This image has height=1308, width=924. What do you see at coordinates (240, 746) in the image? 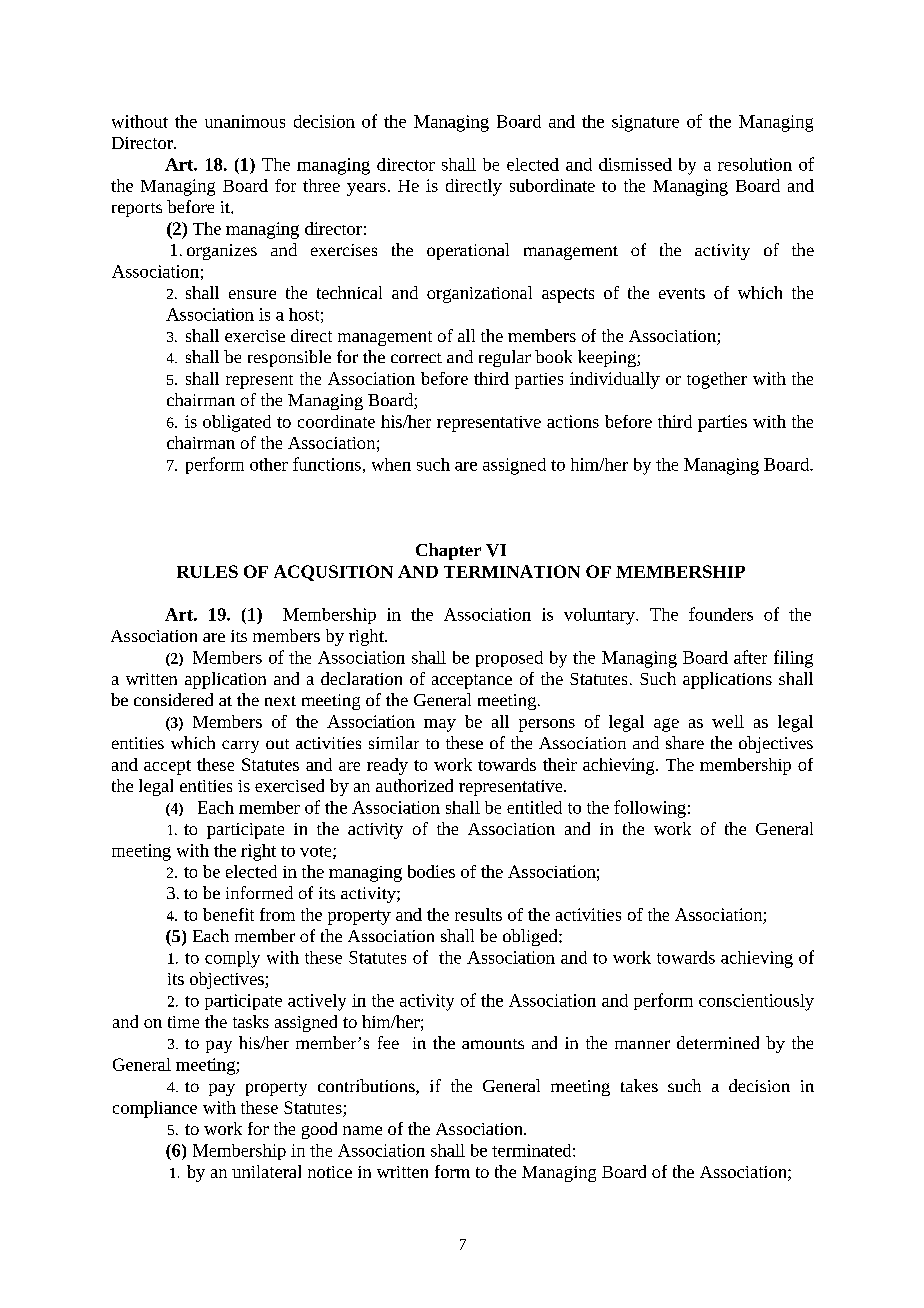
I see `carry` at bounding box center [240, 746].
